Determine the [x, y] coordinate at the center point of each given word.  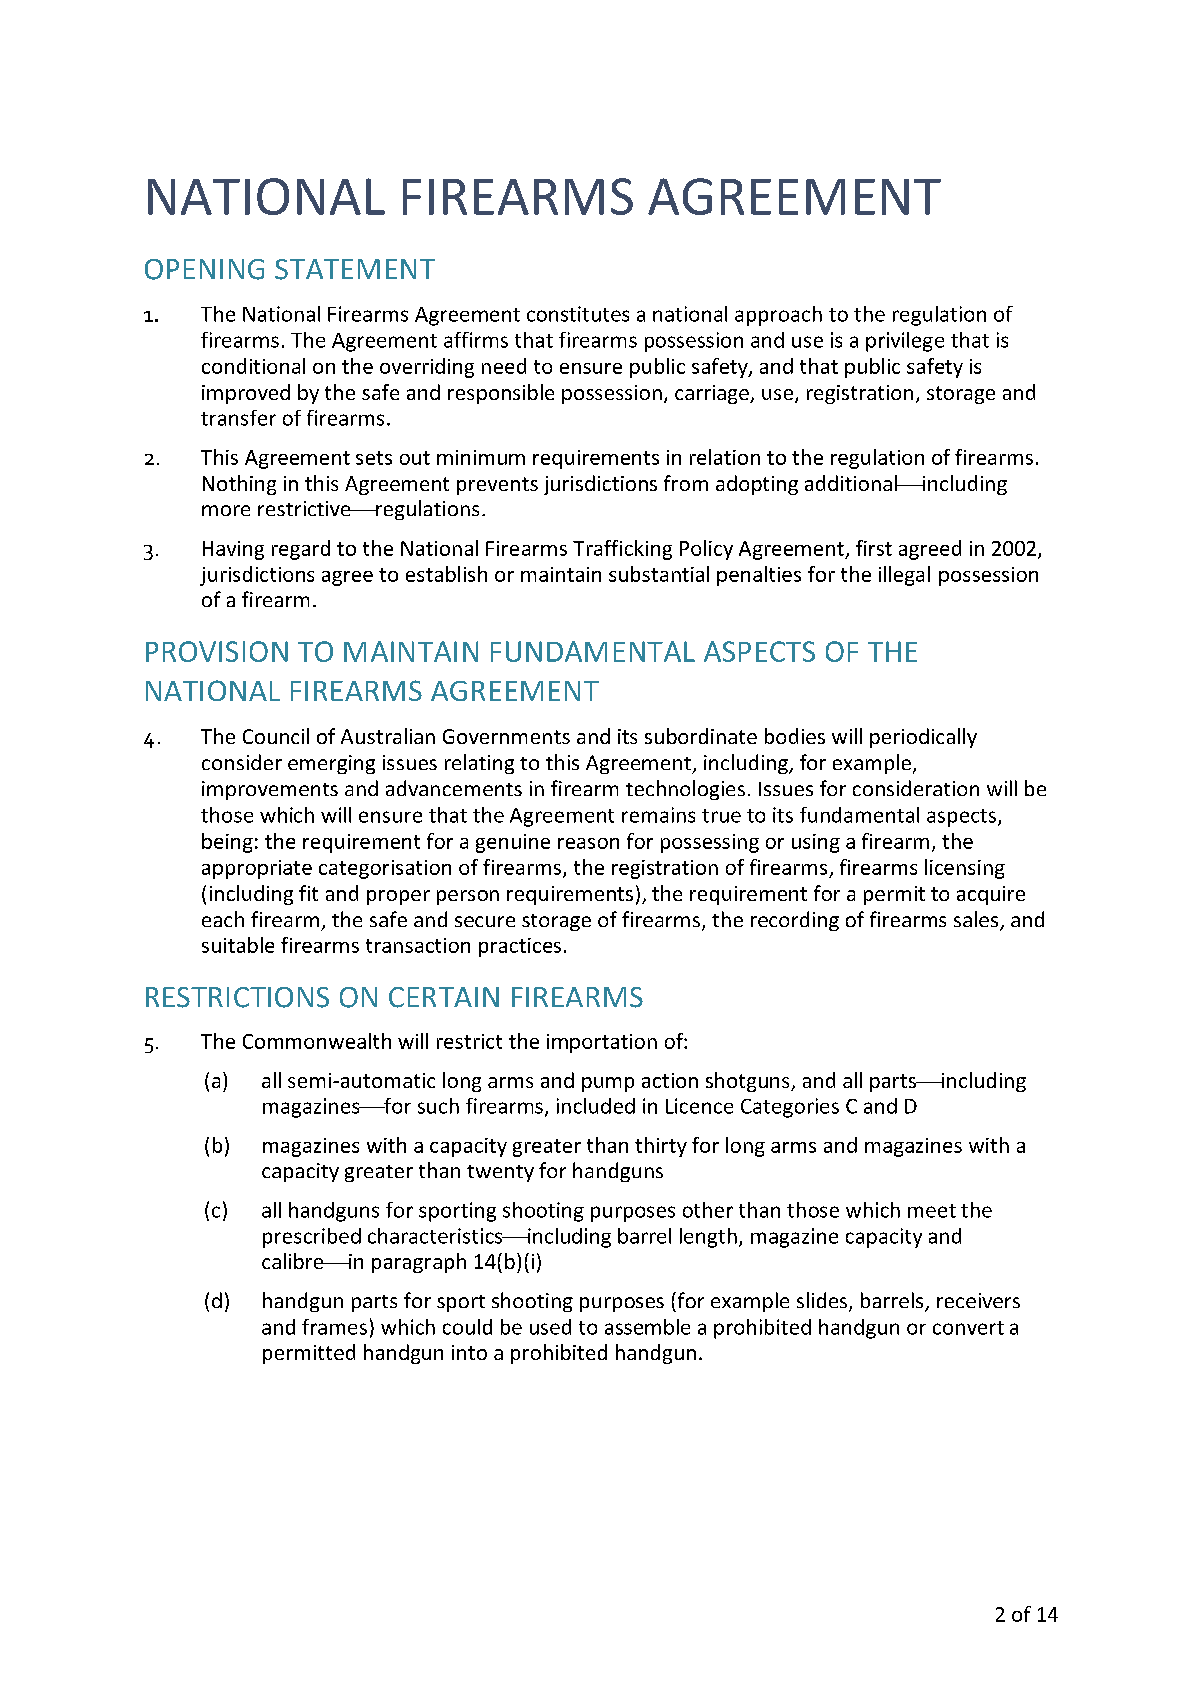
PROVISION [217, 651]
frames [334, 1327]
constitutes [578, 314]
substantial [659, 574]
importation [602, 1043]
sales [977, 920]
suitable [238, 945]
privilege [905, 342]
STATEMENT [355, 269]
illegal [904, 576]
